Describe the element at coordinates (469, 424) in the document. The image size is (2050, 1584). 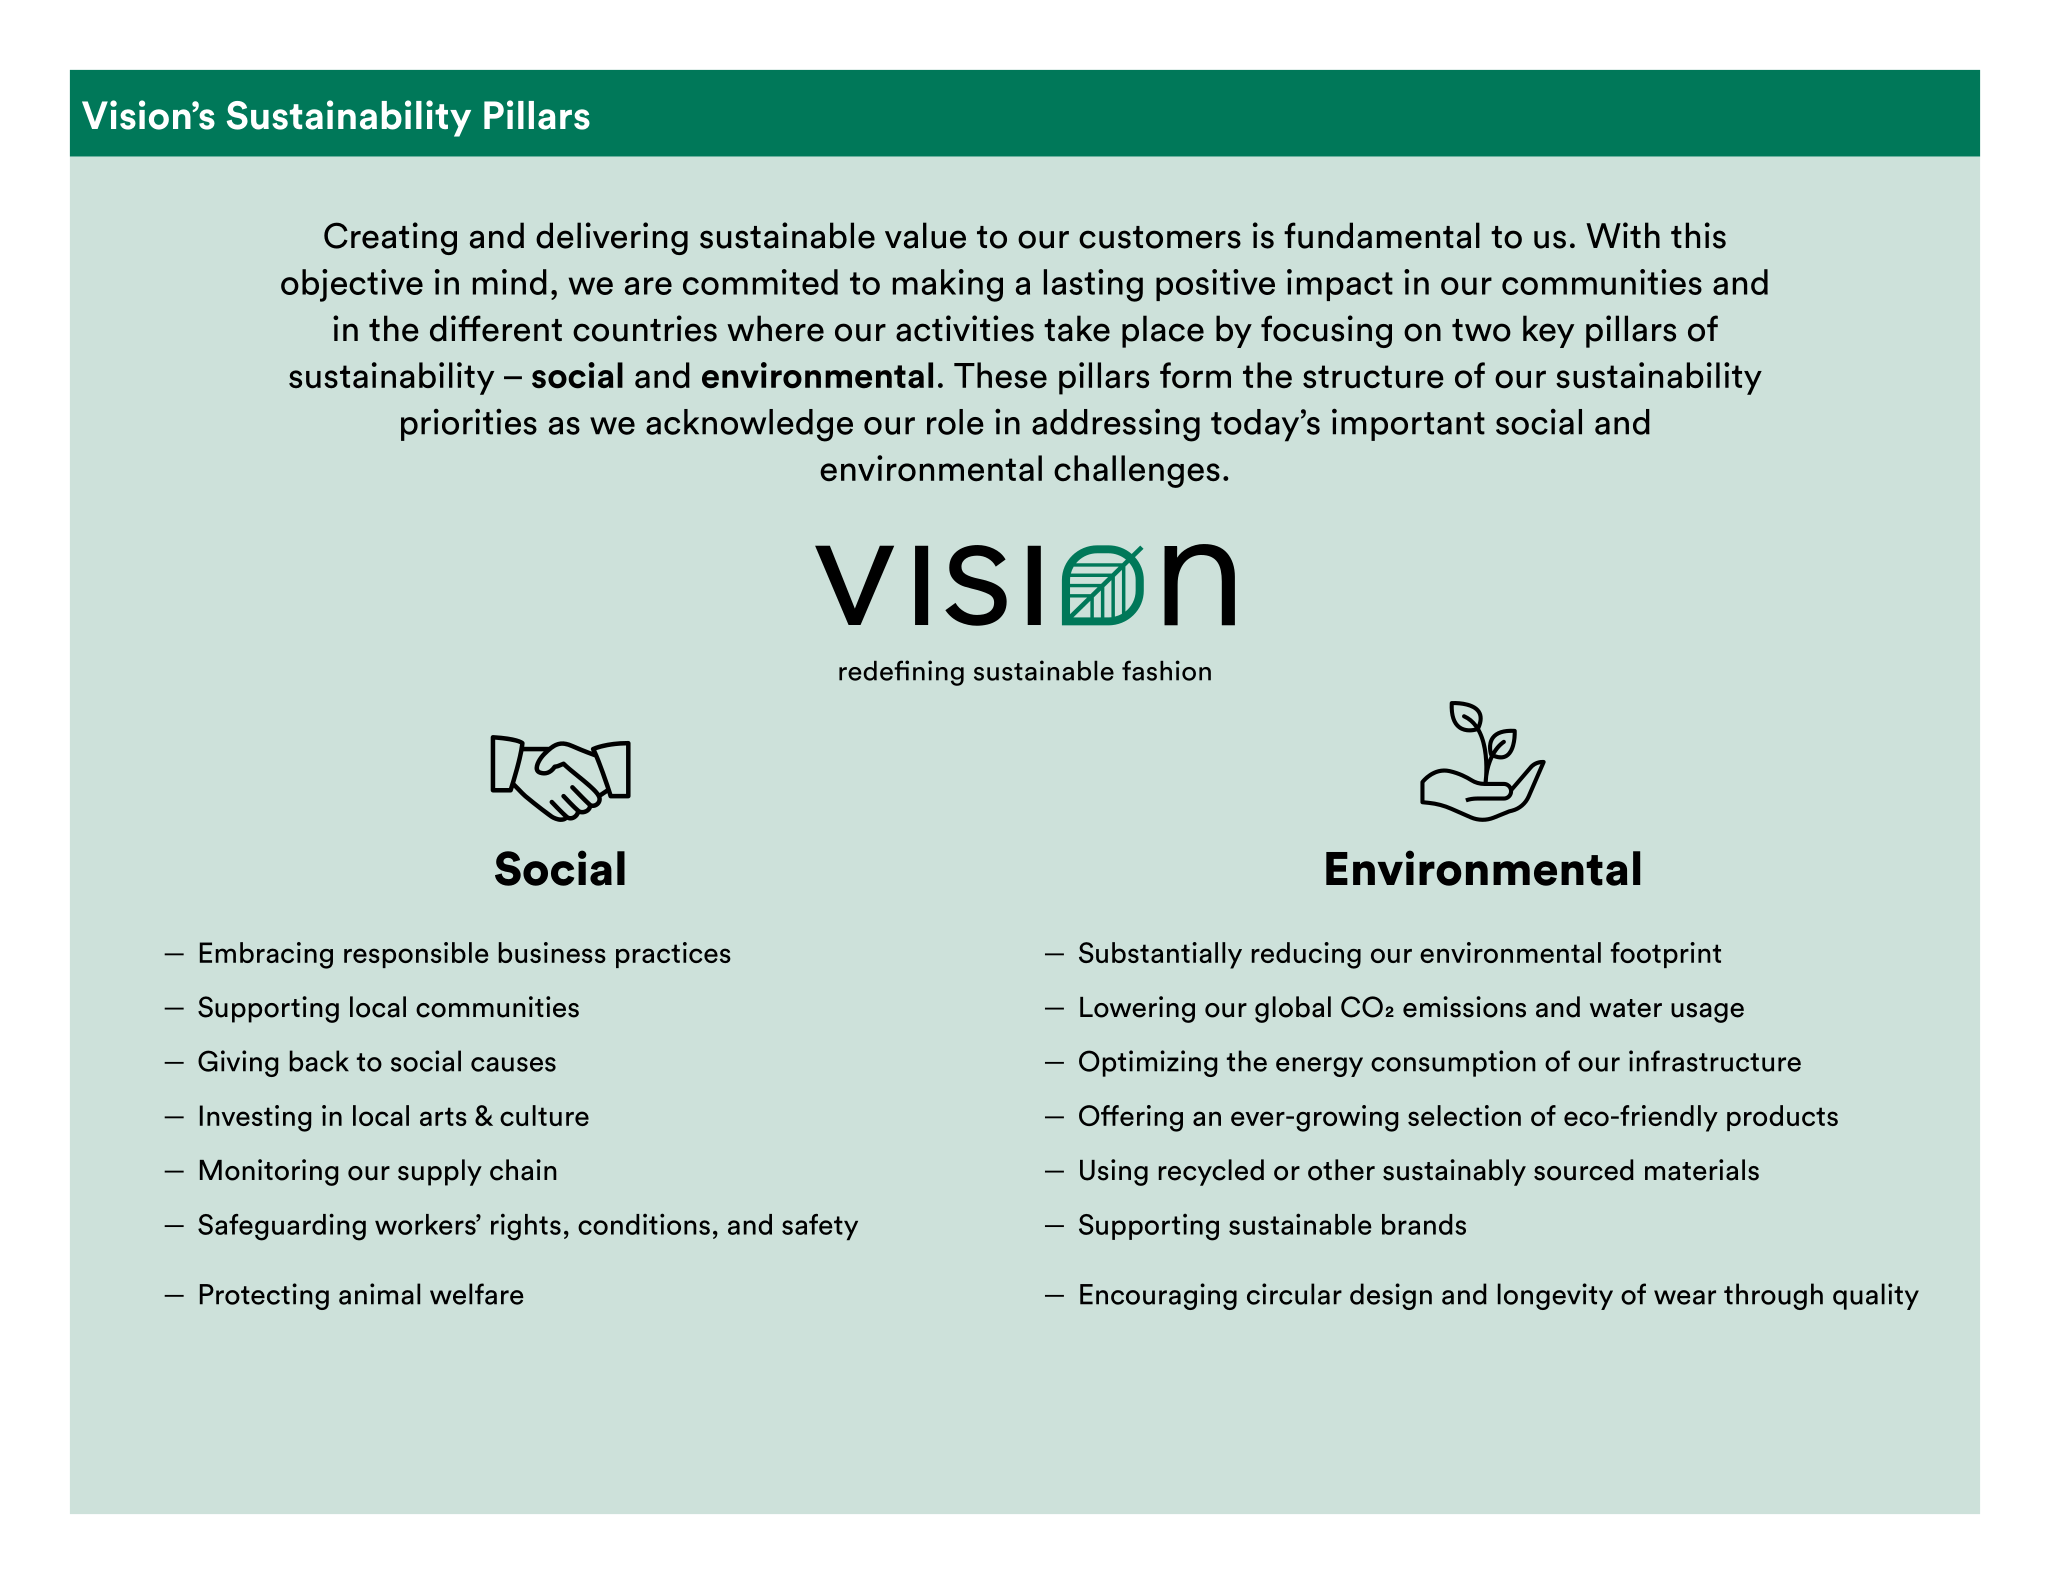
I see `priorities` at that location.
